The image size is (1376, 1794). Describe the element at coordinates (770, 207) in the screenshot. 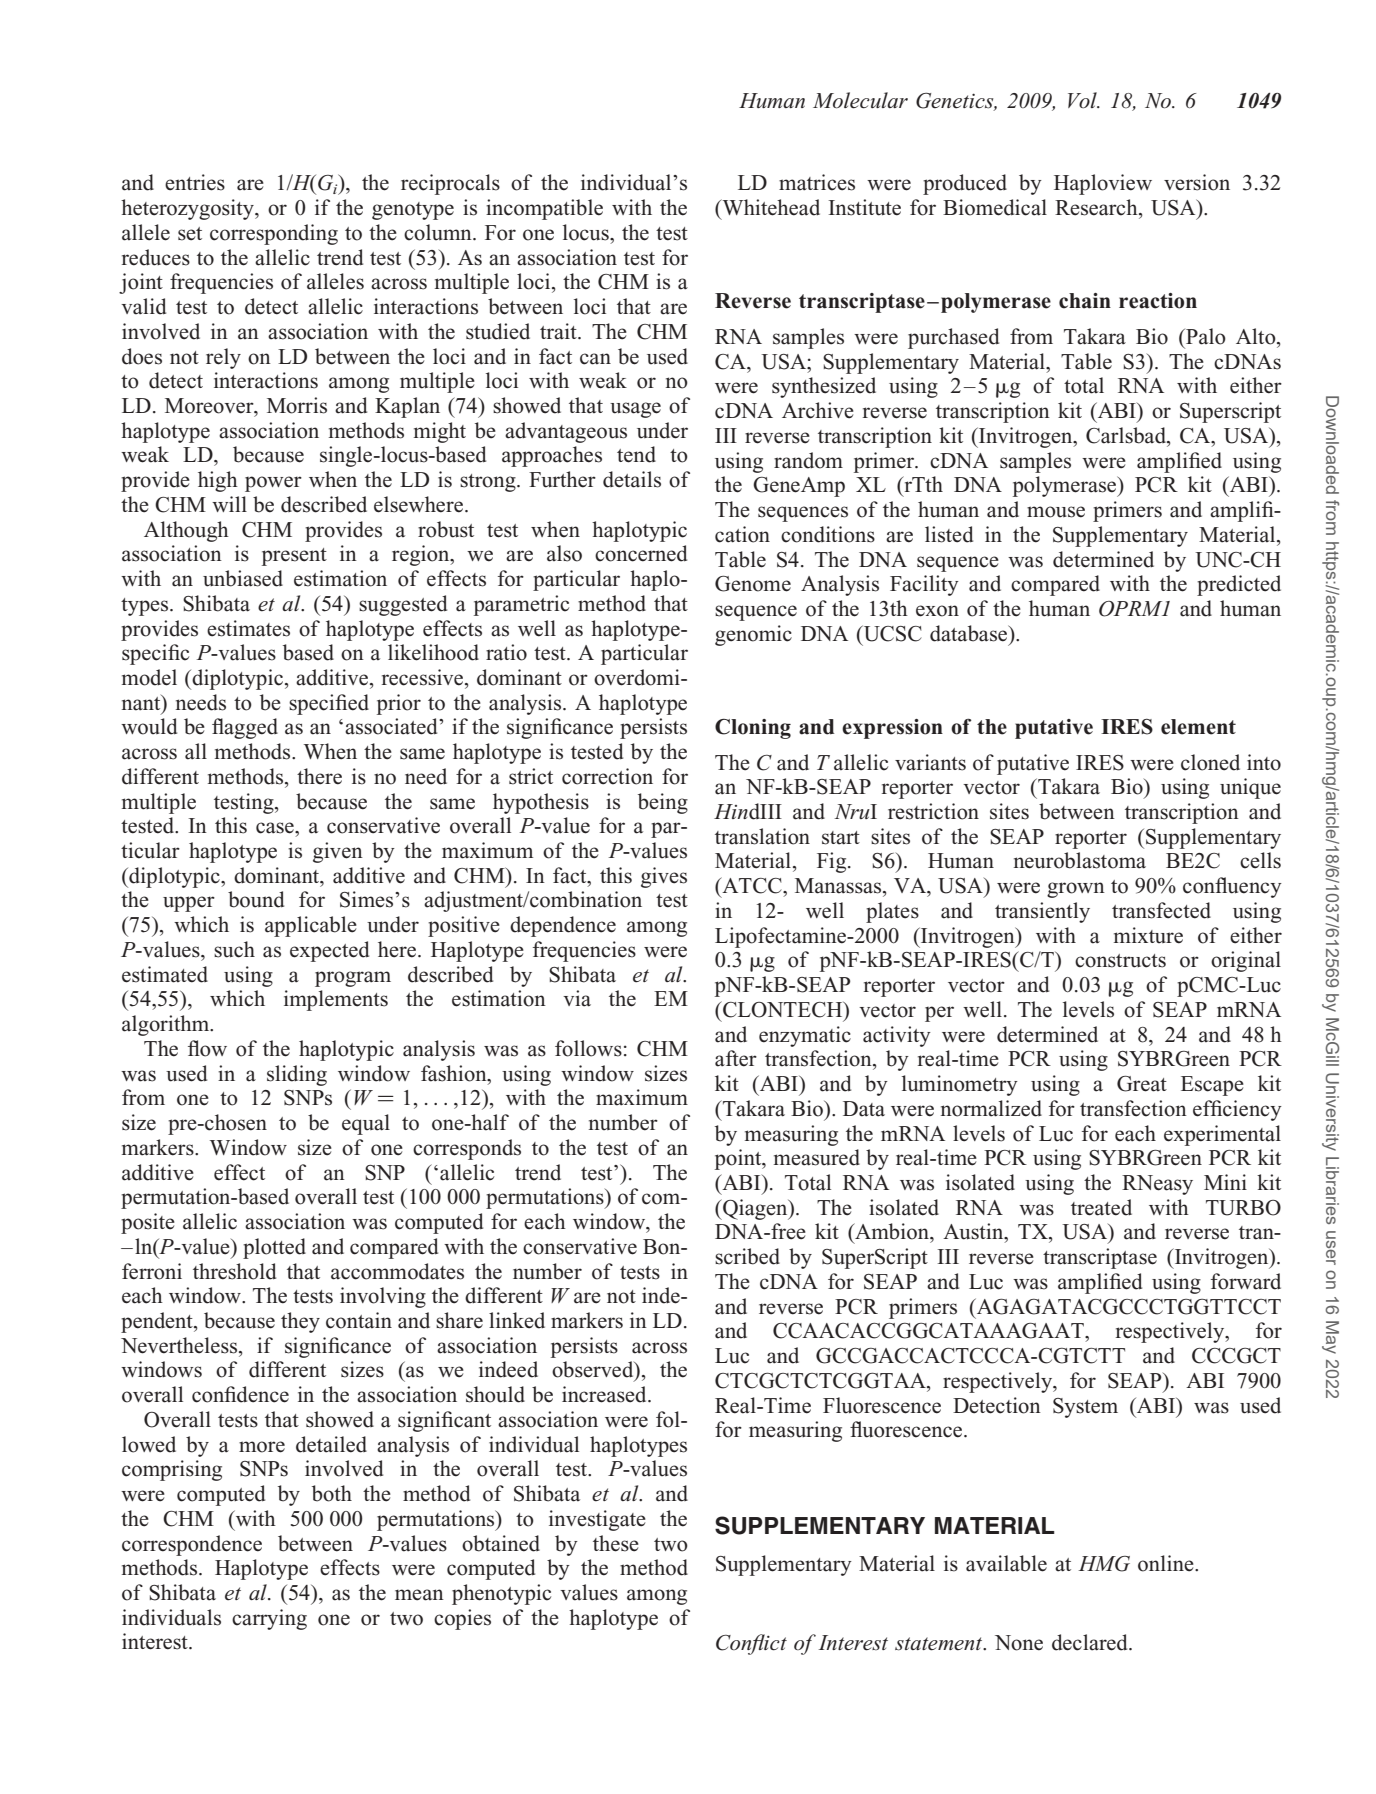

I see `Whitehead` at that location.
